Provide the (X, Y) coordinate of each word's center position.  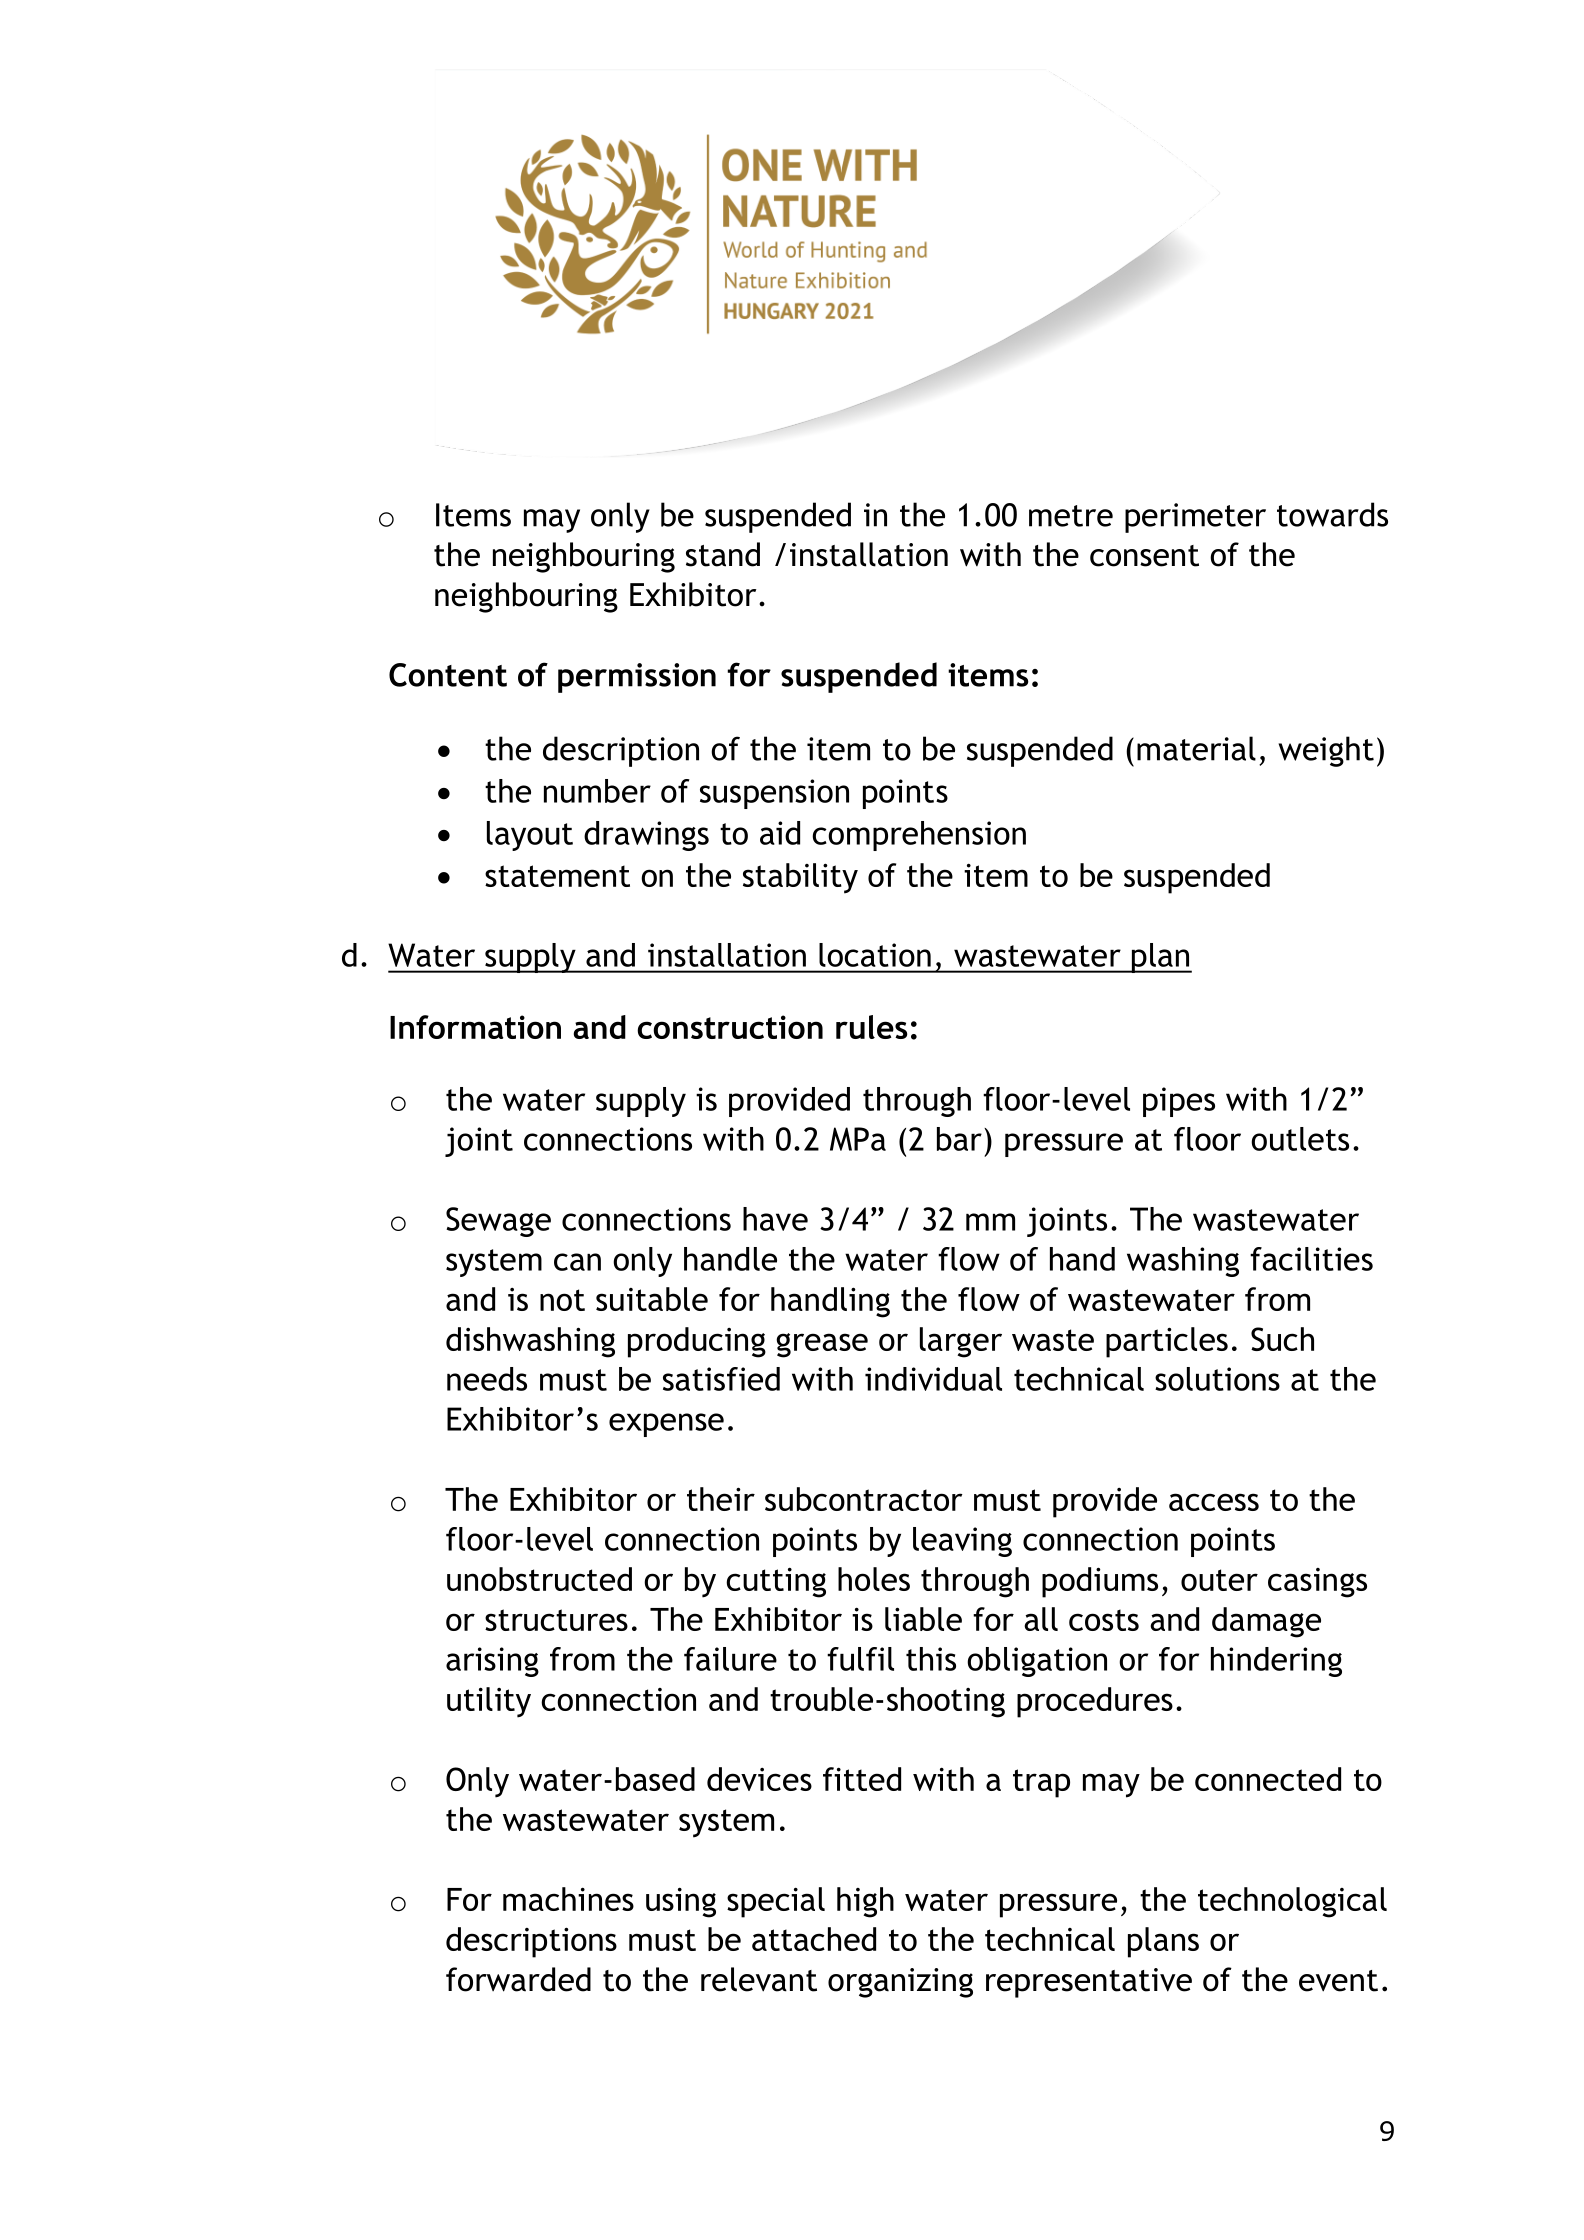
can (577, 1262)
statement (557, 876)
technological (1292, 1902)
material (1196, 748)
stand (723, 554)
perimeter (1195, 518)
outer (1219, 1580)
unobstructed (539, 1579)
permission (637, 678)
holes (874, 1579)
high (865, 1902)
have (775, 1219)
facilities (1311, 1259)
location (875, 955)
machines (568, 1899)
